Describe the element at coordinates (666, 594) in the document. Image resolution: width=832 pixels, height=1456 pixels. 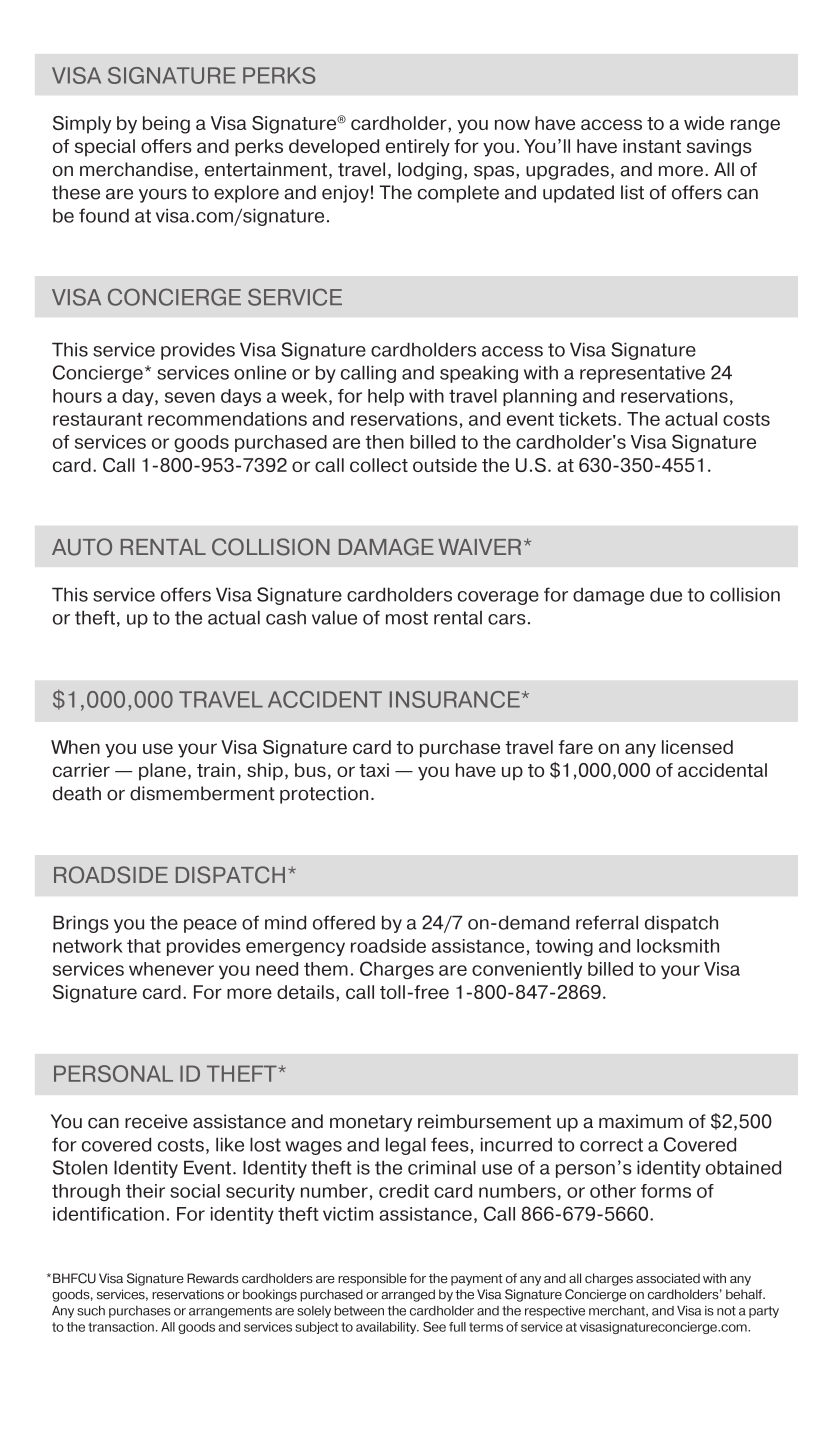
I see `due` at that location.
